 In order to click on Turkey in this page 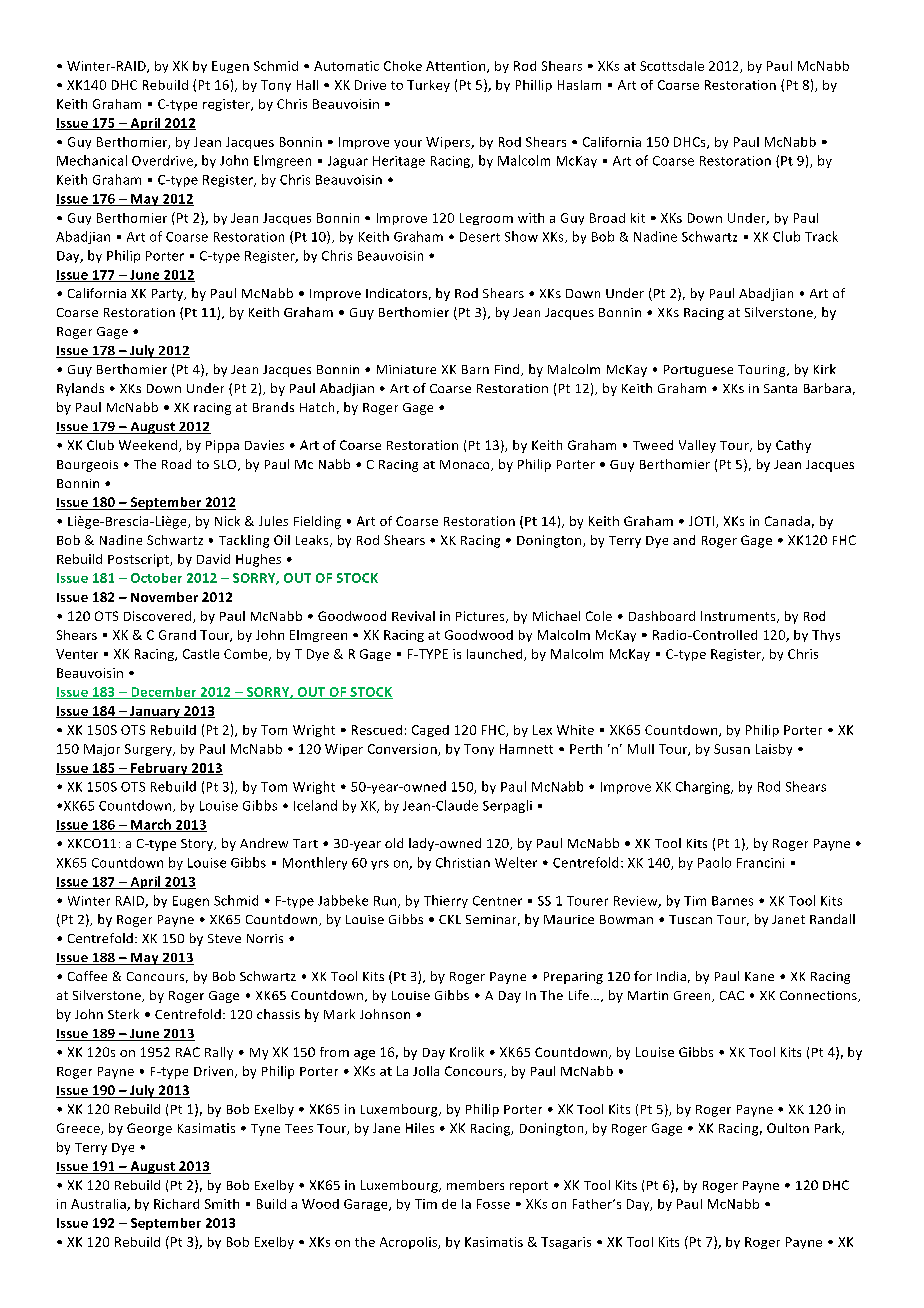, I will do `click(428, 86)`.
